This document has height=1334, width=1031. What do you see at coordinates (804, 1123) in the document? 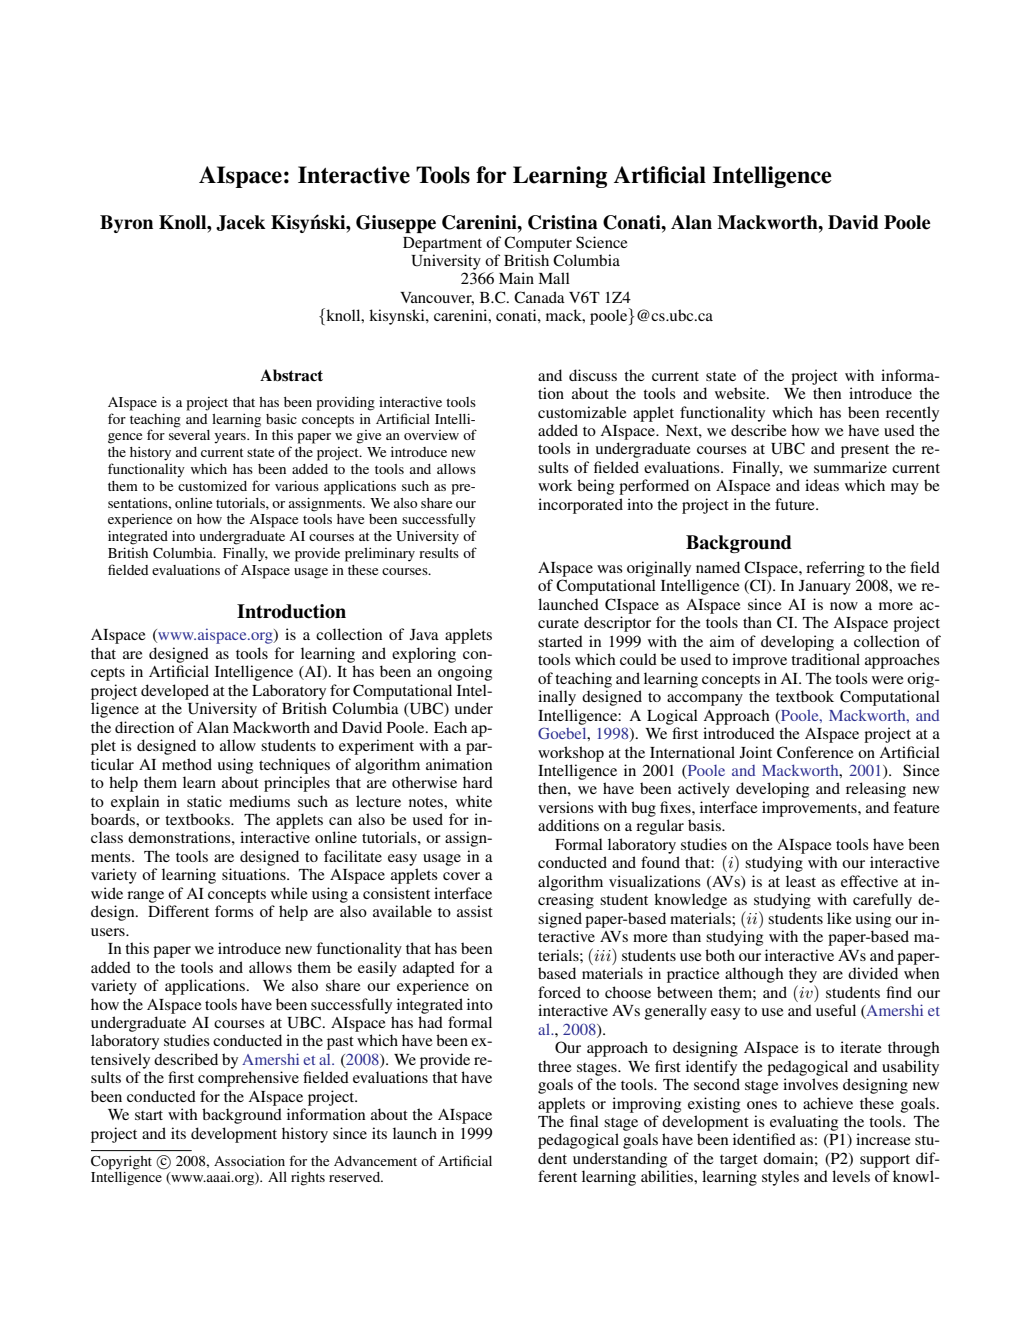
I see `evaluating` at bounding box center [804, 1123].
